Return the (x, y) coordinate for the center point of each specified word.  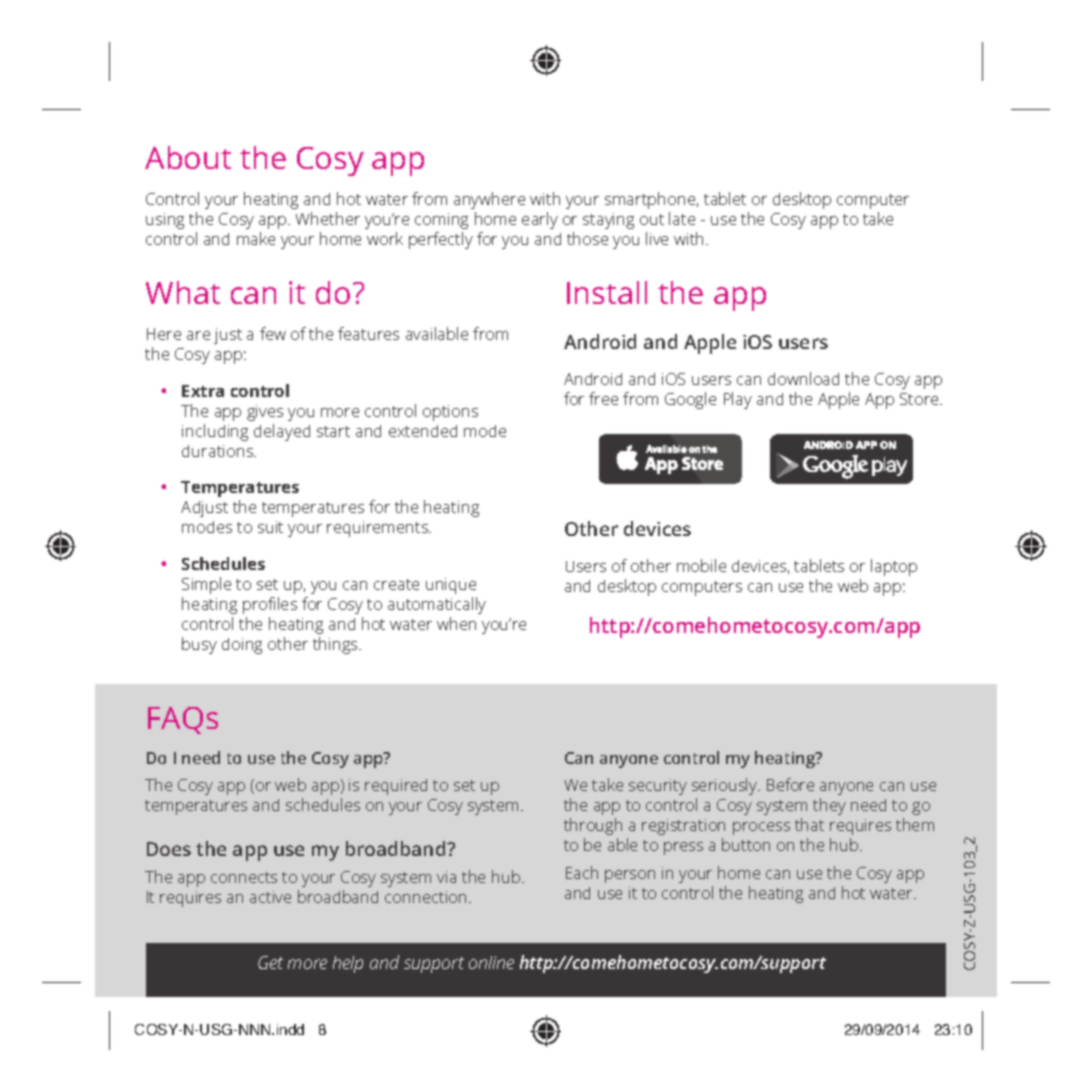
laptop (894, 567)
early (540, 220)
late (682, 218)
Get (270, 962)
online (491, 962)
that (809, 824)
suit (270, 527)
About (188, 157)
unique (451, 586)
